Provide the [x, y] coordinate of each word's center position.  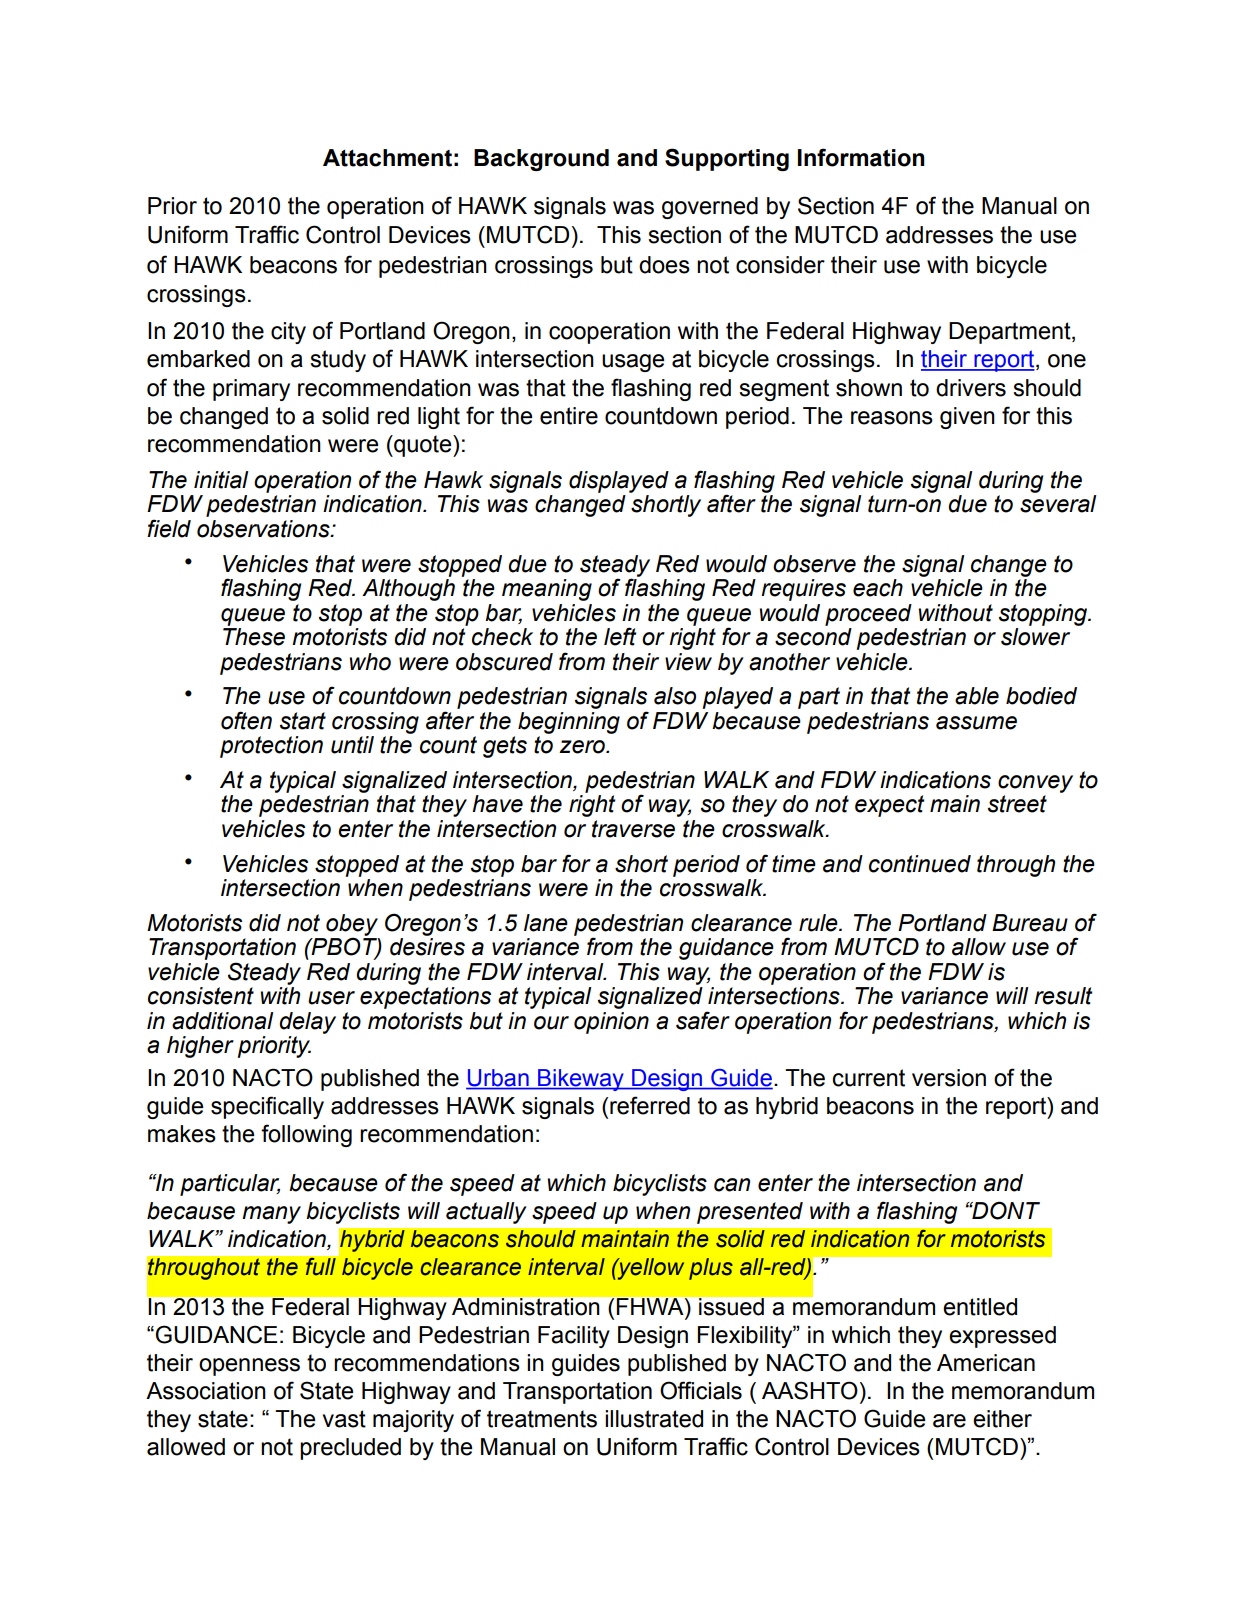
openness [249, 1367]
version [949, 1078]
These [254, 637]
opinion [611, 1023]
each [878, 588]
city [288, 333]
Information [861, 157]
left [620, 636]
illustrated [654, 1419]
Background [541, 160]
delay [307, 1023]
